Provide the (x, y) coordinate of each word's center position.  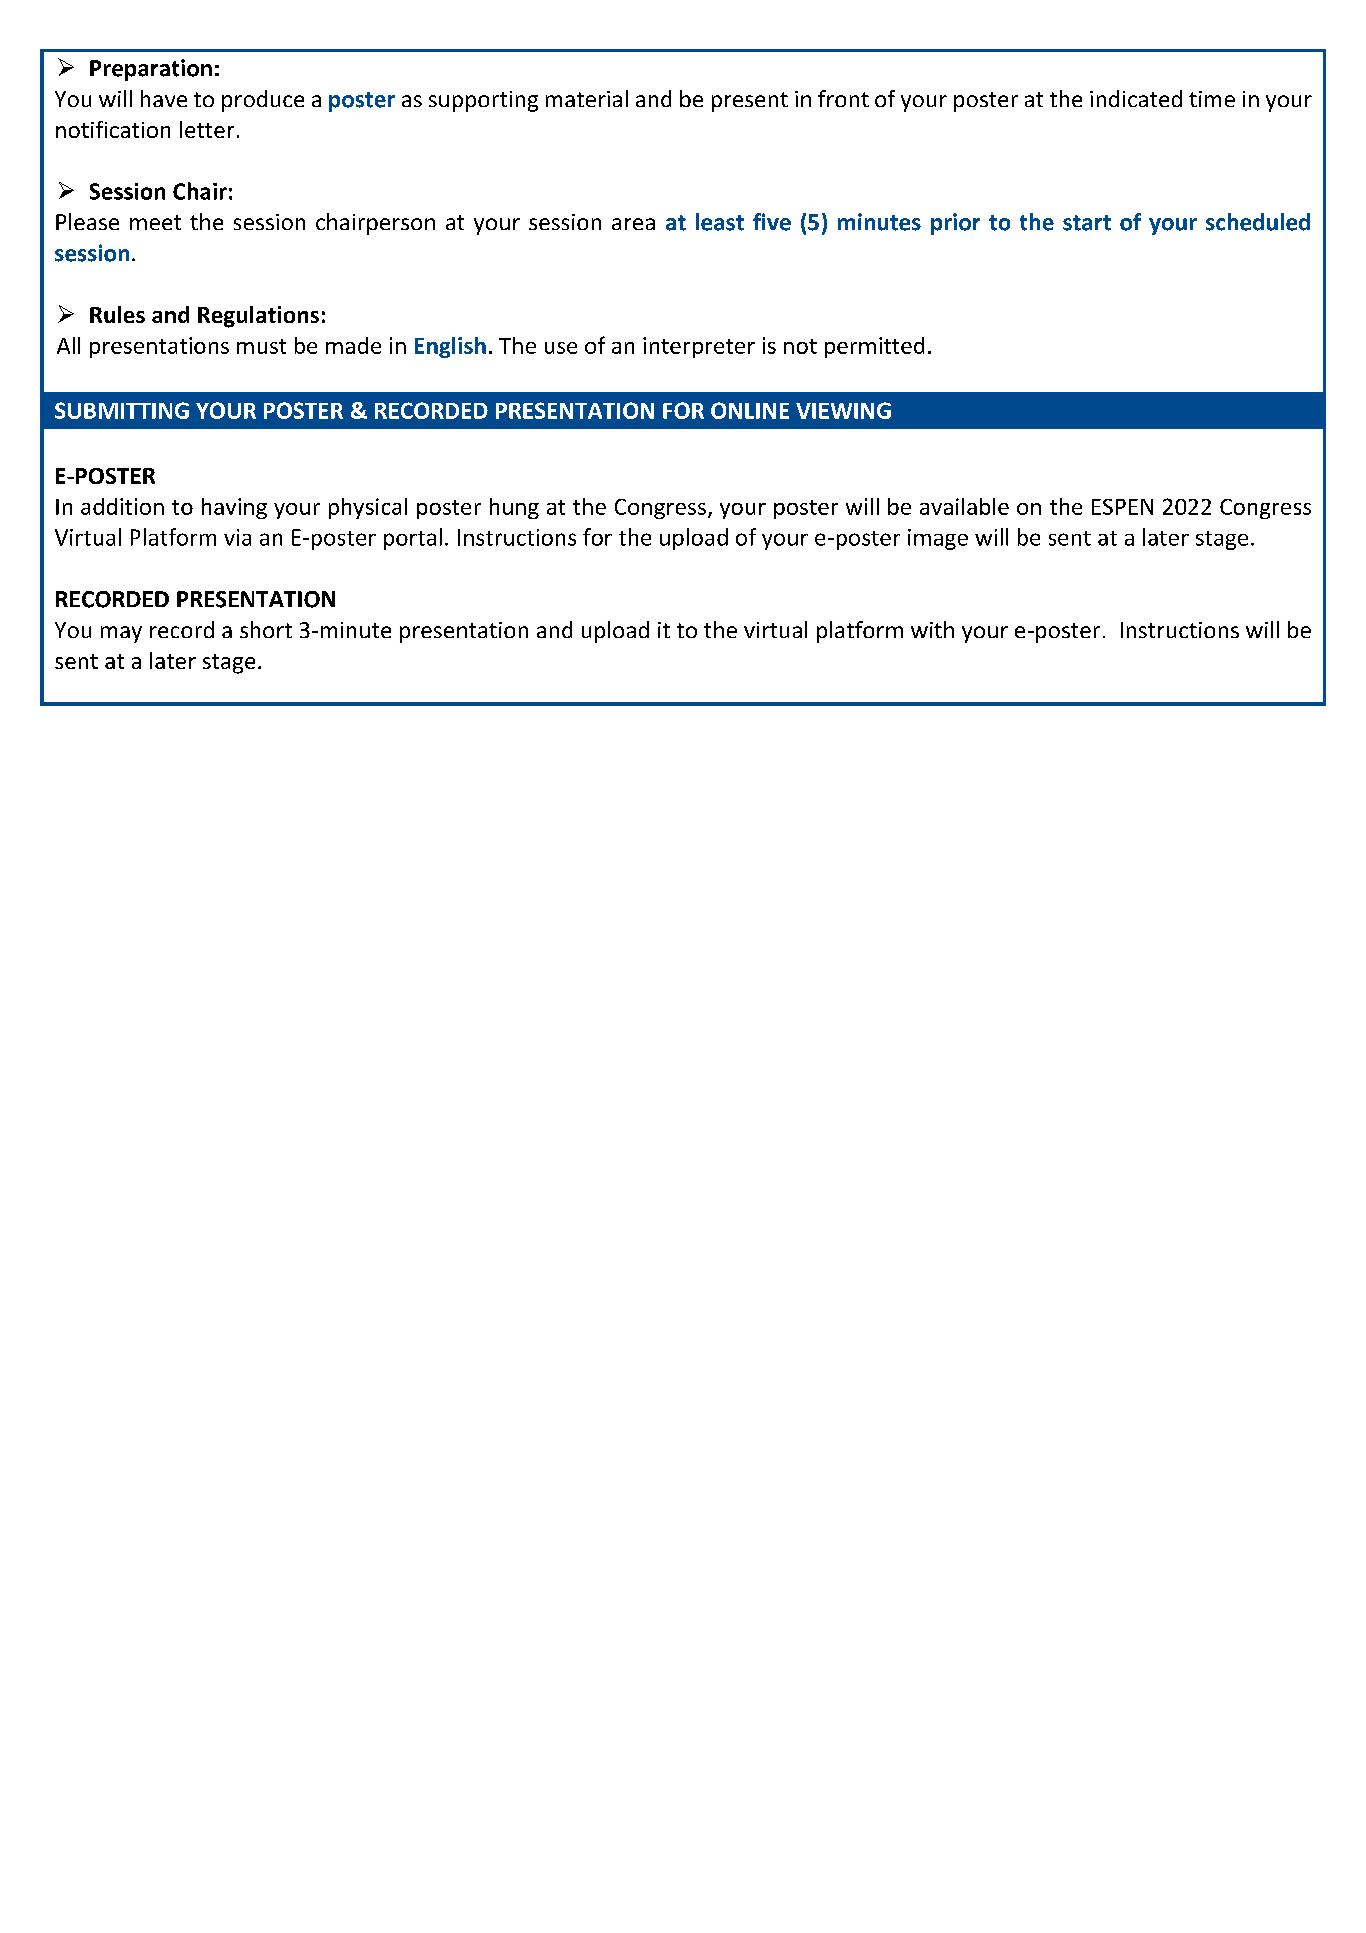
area (633, 224)
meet (155, 222)
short (266, 629)
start (1087, 223)
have (164, 98)
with (932, 629)
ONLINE (750, 410)
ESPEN (1122, 507)
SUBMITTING (122, 410)
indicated (1136, 98)
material (587, 98)
